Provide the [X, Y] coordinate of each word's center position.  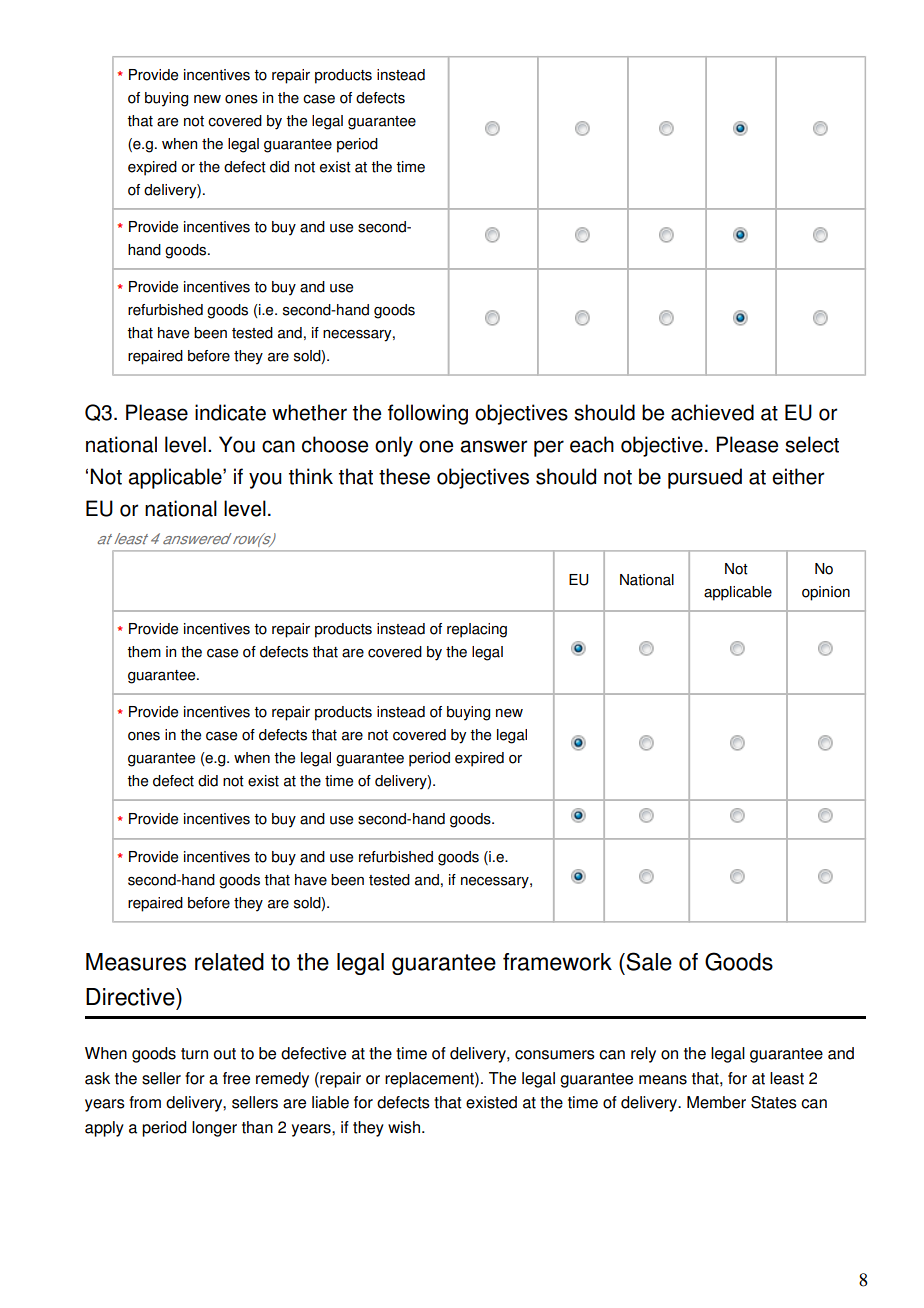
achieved [712, 412]
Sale [649, 961]
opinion [826, 593]
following [428, 414]
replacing [477, 630]
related [229, 962]
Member [716, 1102]
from [145, 1102]
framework [557, 962]
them [144, 652]
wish [404, 1127]
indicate [230, 412]
